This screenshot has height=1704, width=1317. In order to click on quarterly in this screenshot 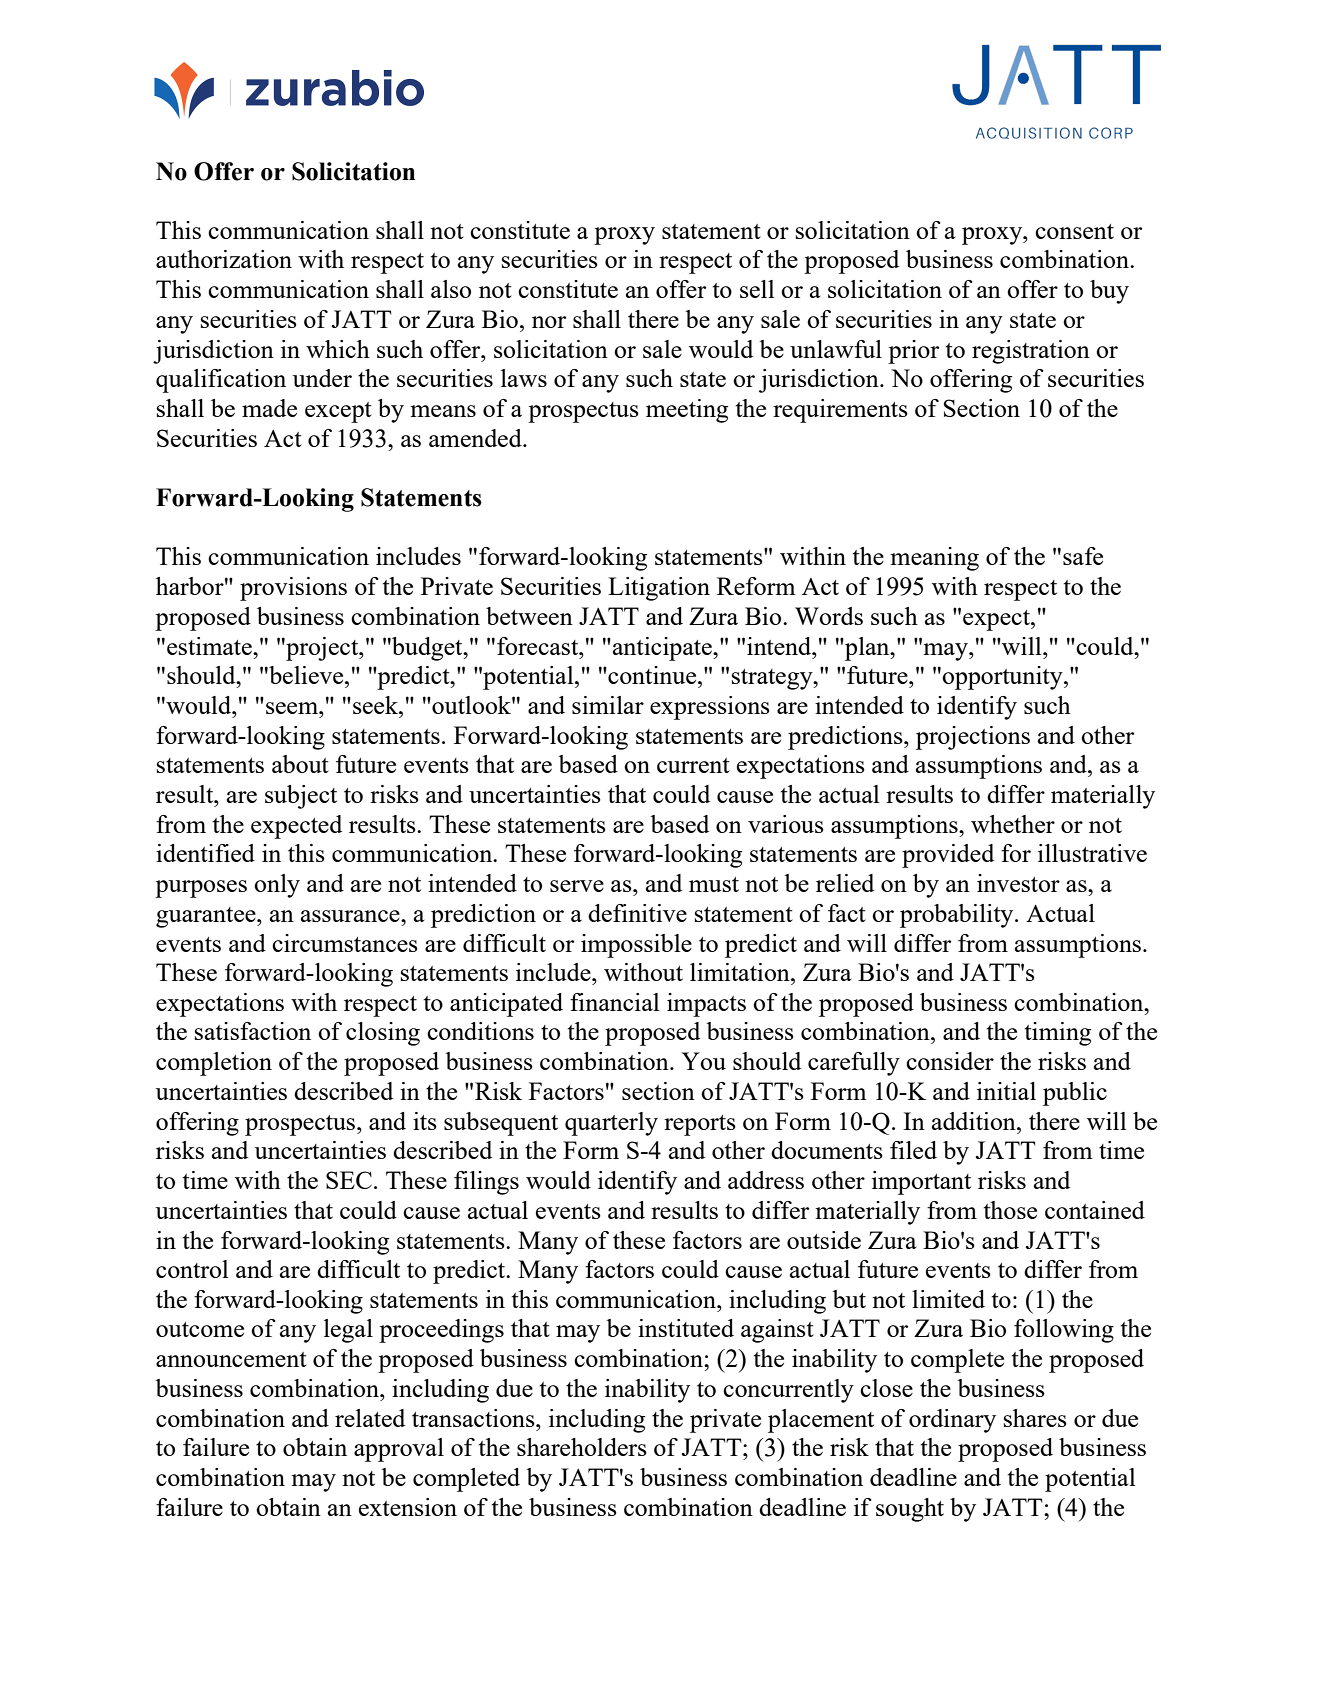, I will do `click(611, 1124)`.
